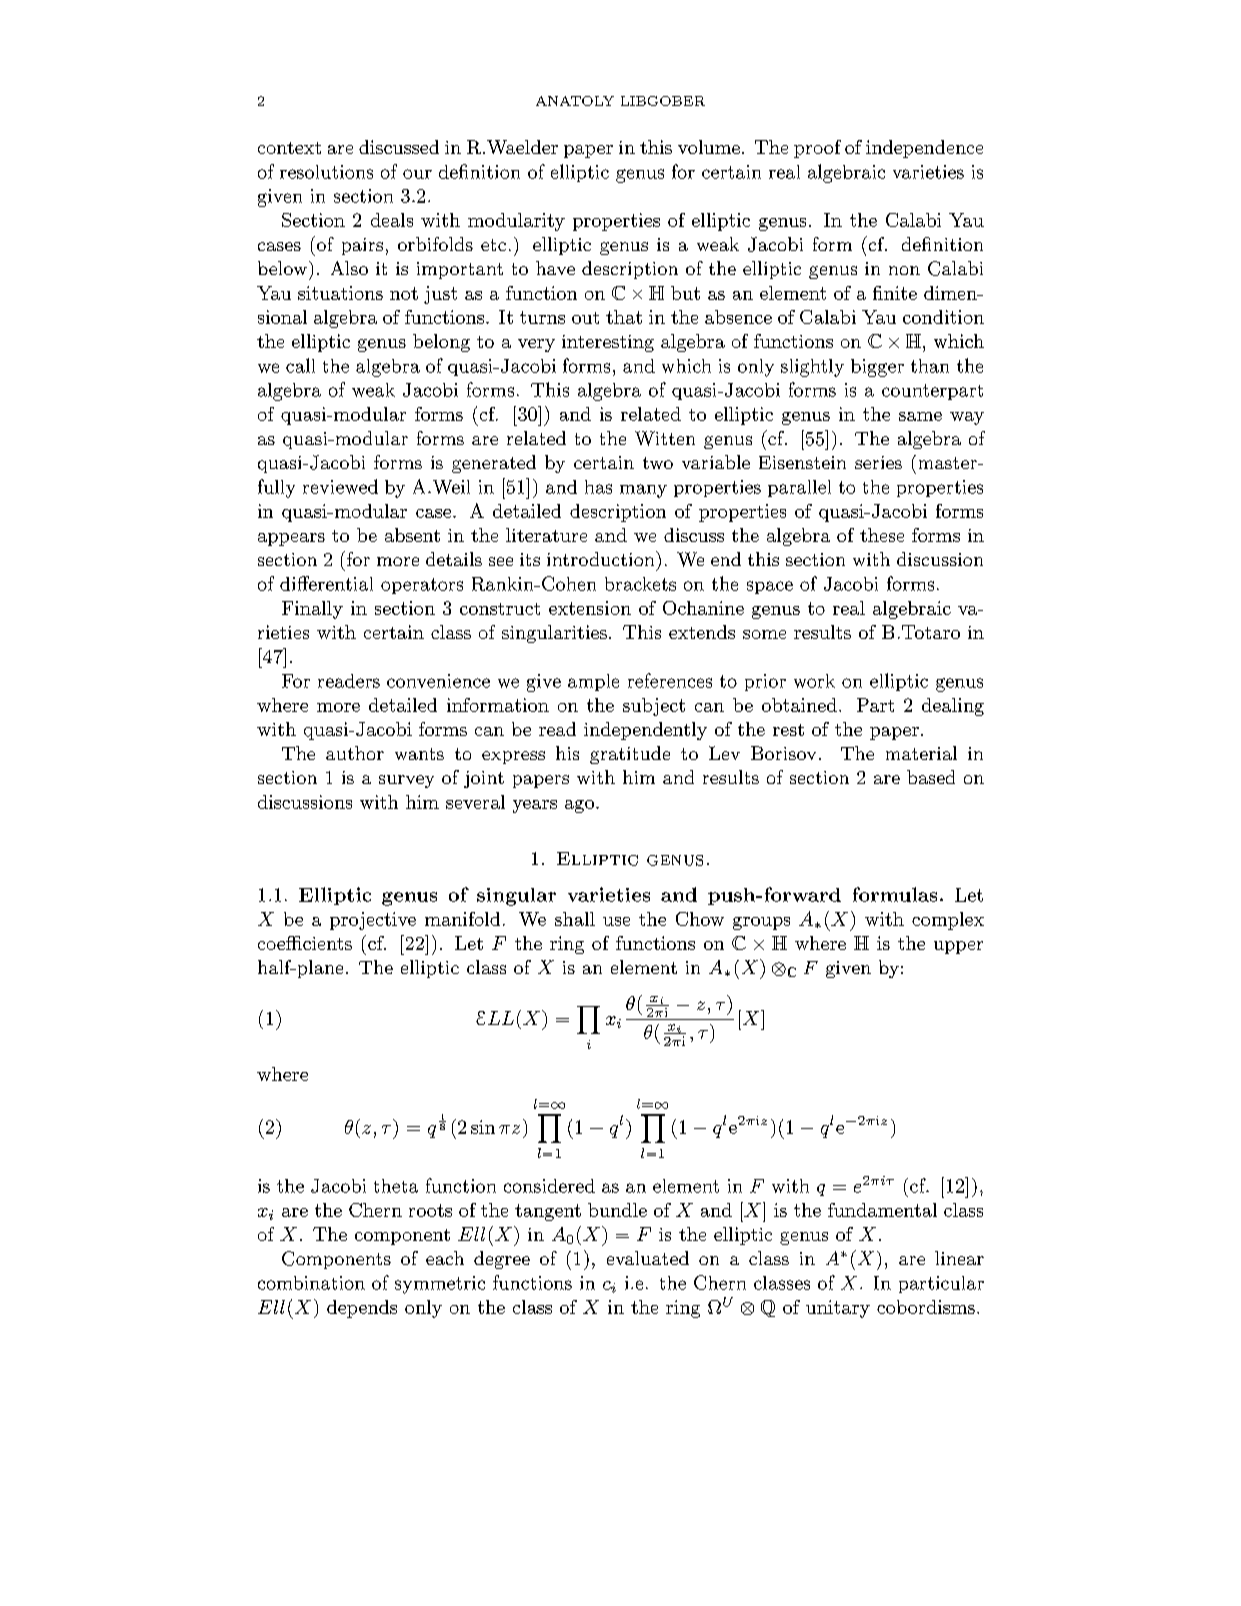 The width and height of the screenshot is (1241, 1606). What do you see at coordinates (575, 101) in the screenshot?
I see `ANATOLY` at bounding box center [575, 101].
